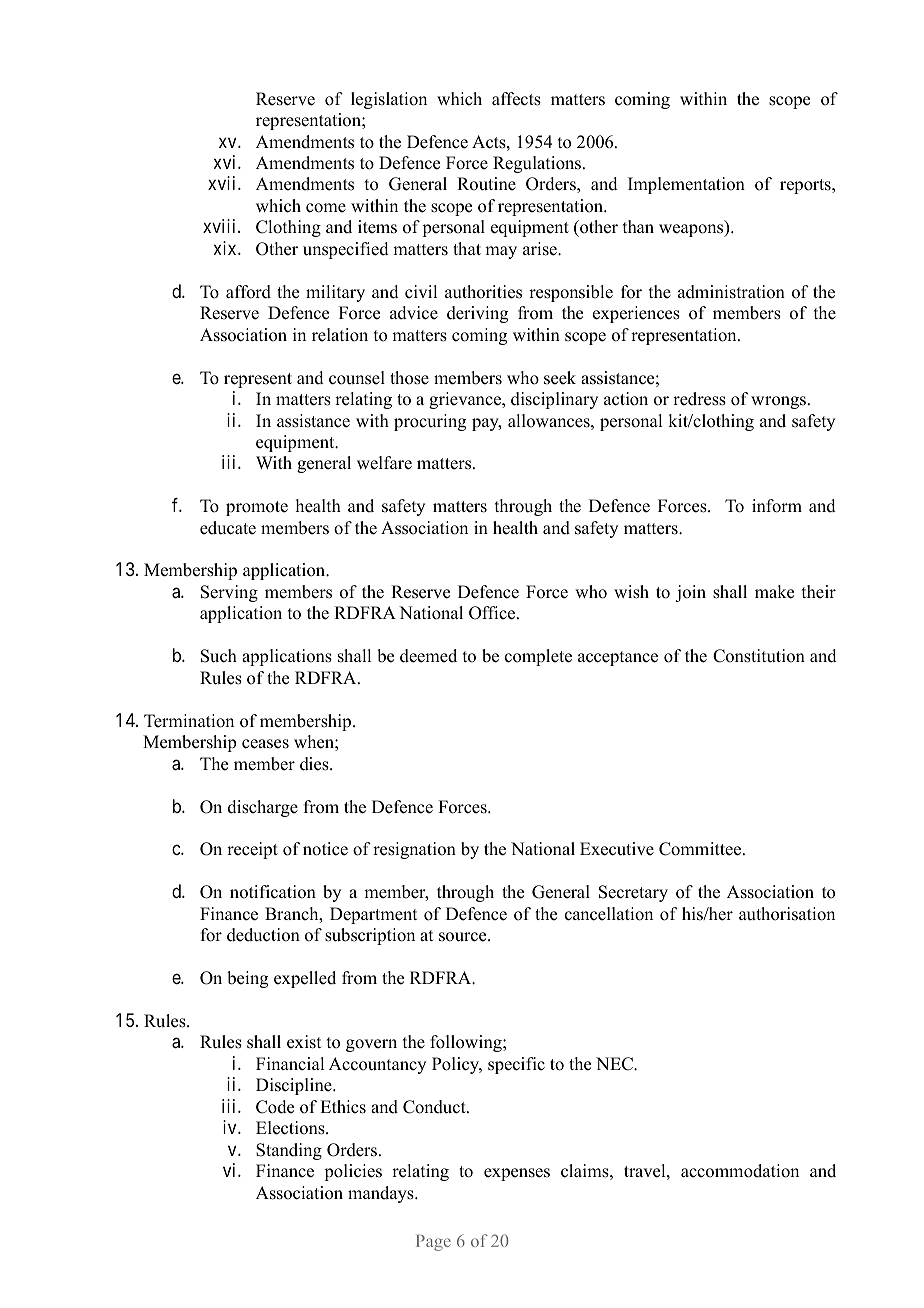 This screenshot has height=1308, width=924. What do you see at coordinates (686, 185) in the screenshot?
I see `Implementation` at bounding box center [686, 185].
